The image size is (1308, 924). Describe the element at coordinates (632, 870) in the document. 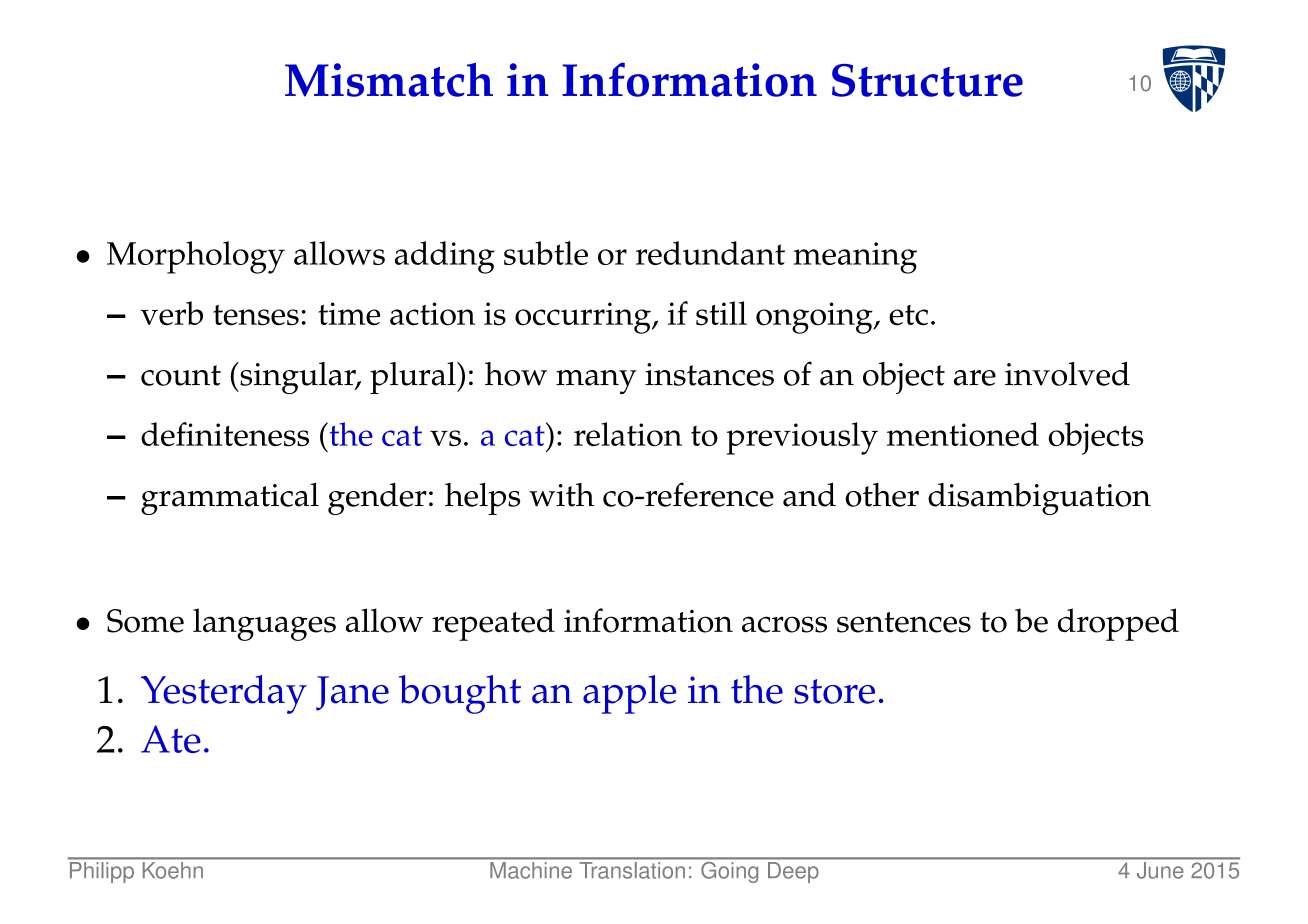

I see `Translation` at that location.
